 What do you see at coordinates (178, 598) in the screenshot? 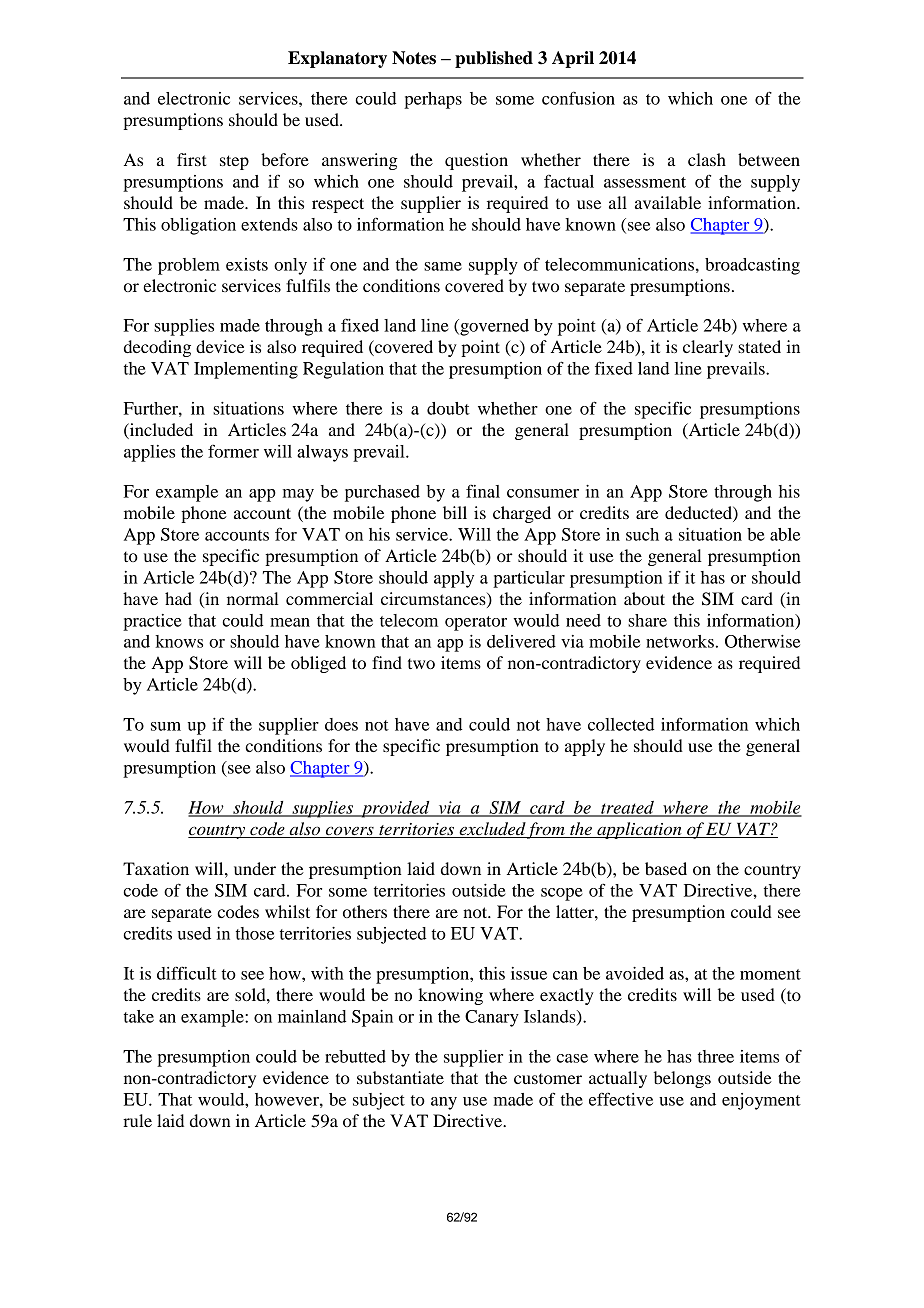
I see `had` at bounding box center [178, 598].
